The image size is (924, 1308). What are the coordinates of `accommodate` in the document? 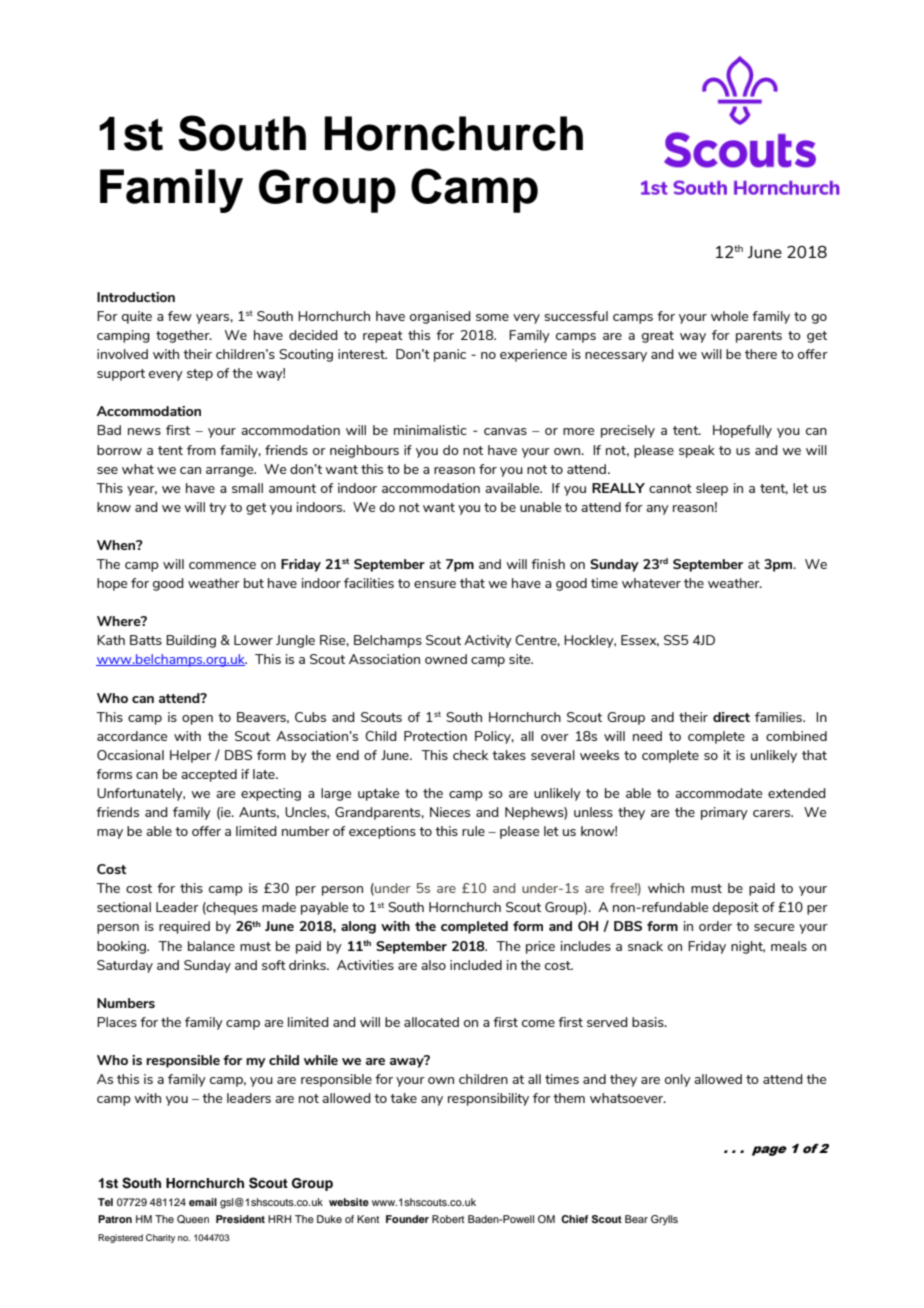 It's located at (718, 793).
